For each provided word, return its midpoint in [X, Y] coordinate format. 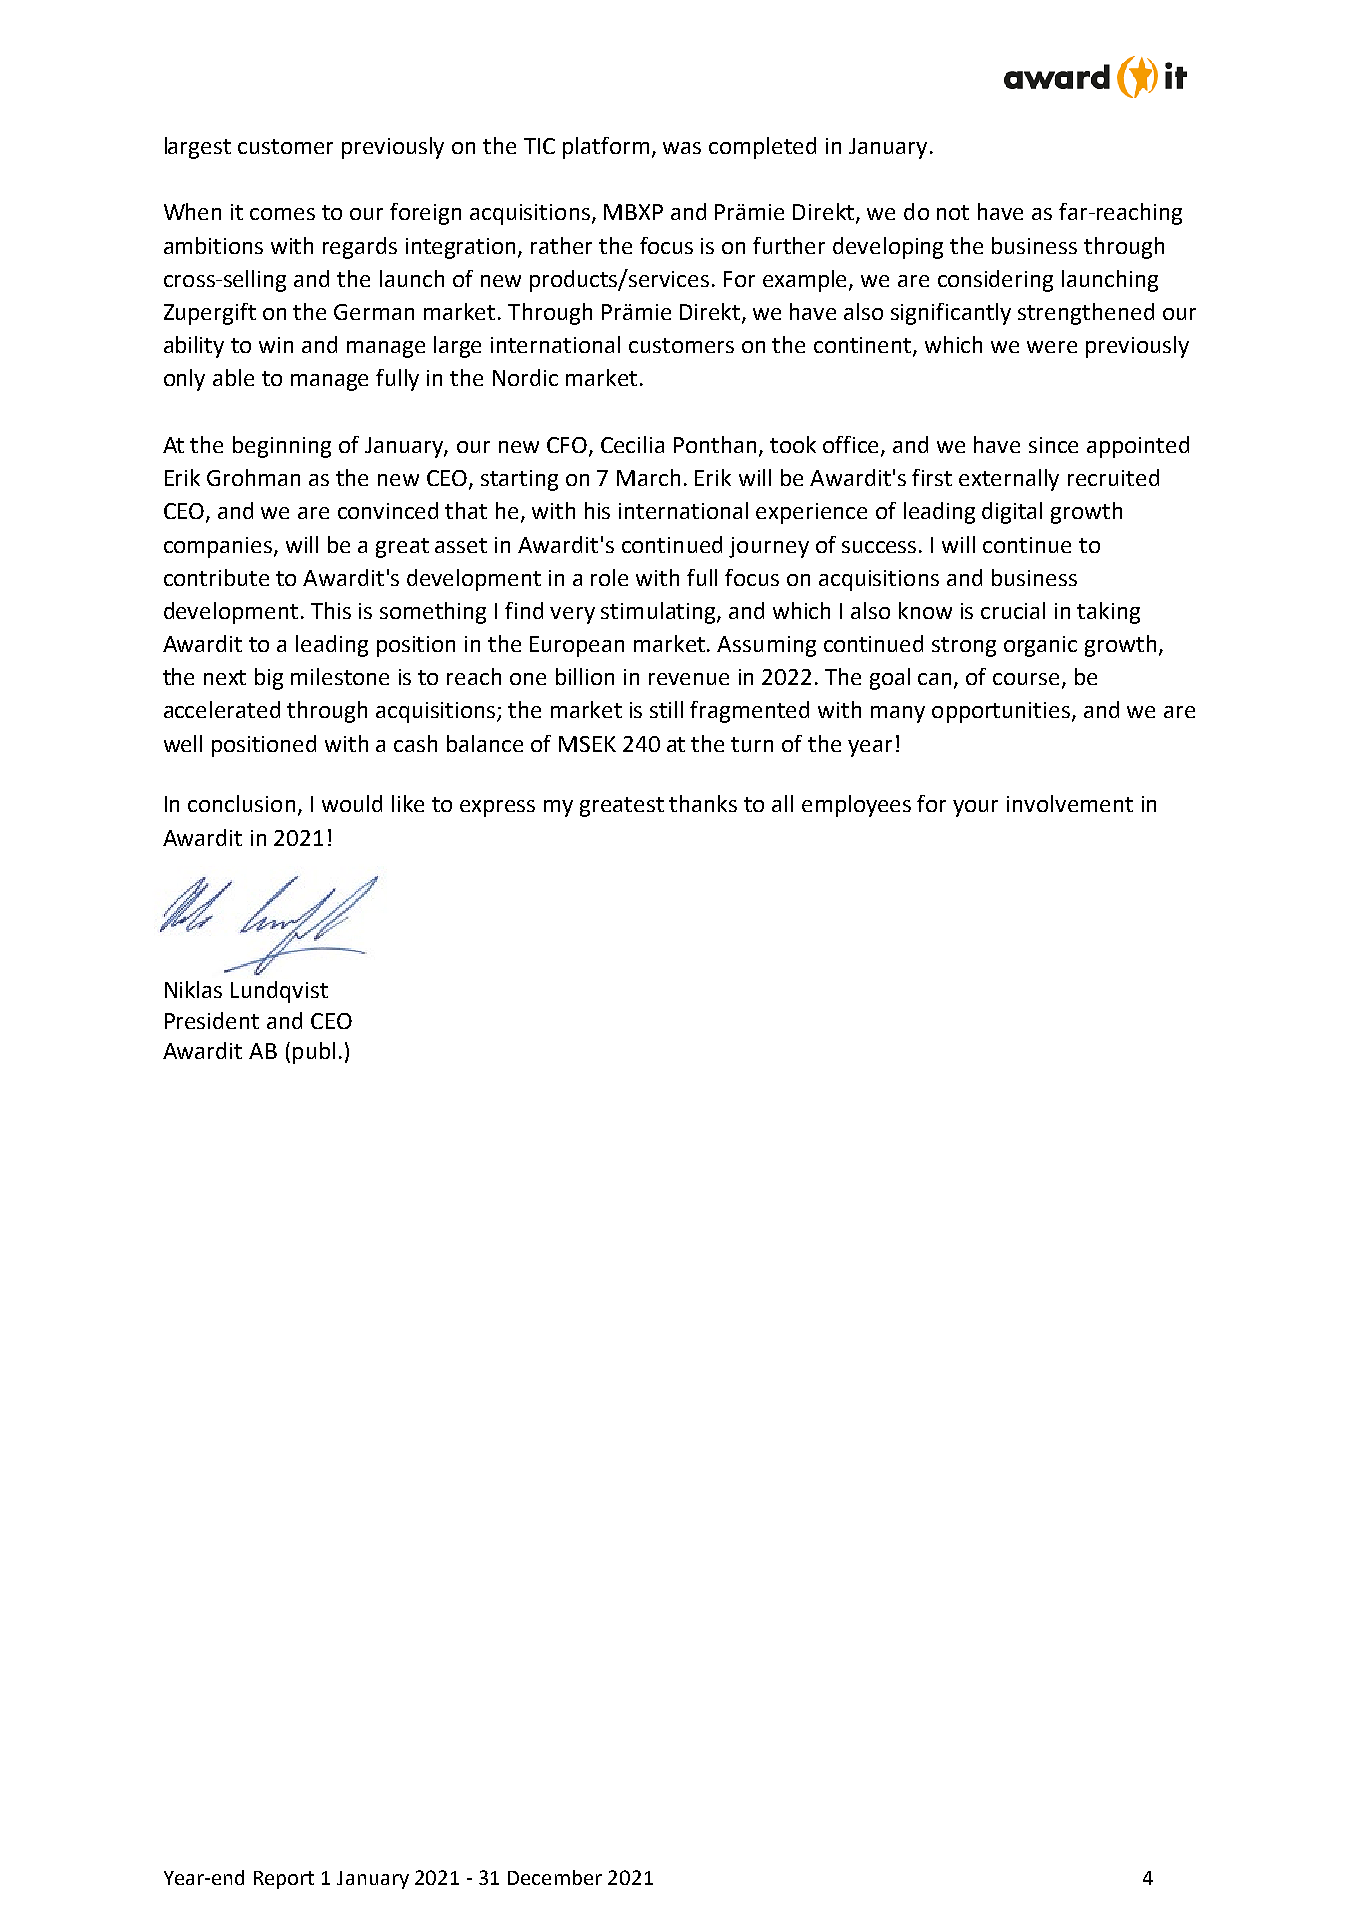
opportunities [1001, 712]
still [666, 709]
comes [282, 214]
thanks [703, 803]
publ [314, 1053]
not [953, 212]
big [269, 679]
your [975, 808]
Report [284, 1880]
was [682, 148]
